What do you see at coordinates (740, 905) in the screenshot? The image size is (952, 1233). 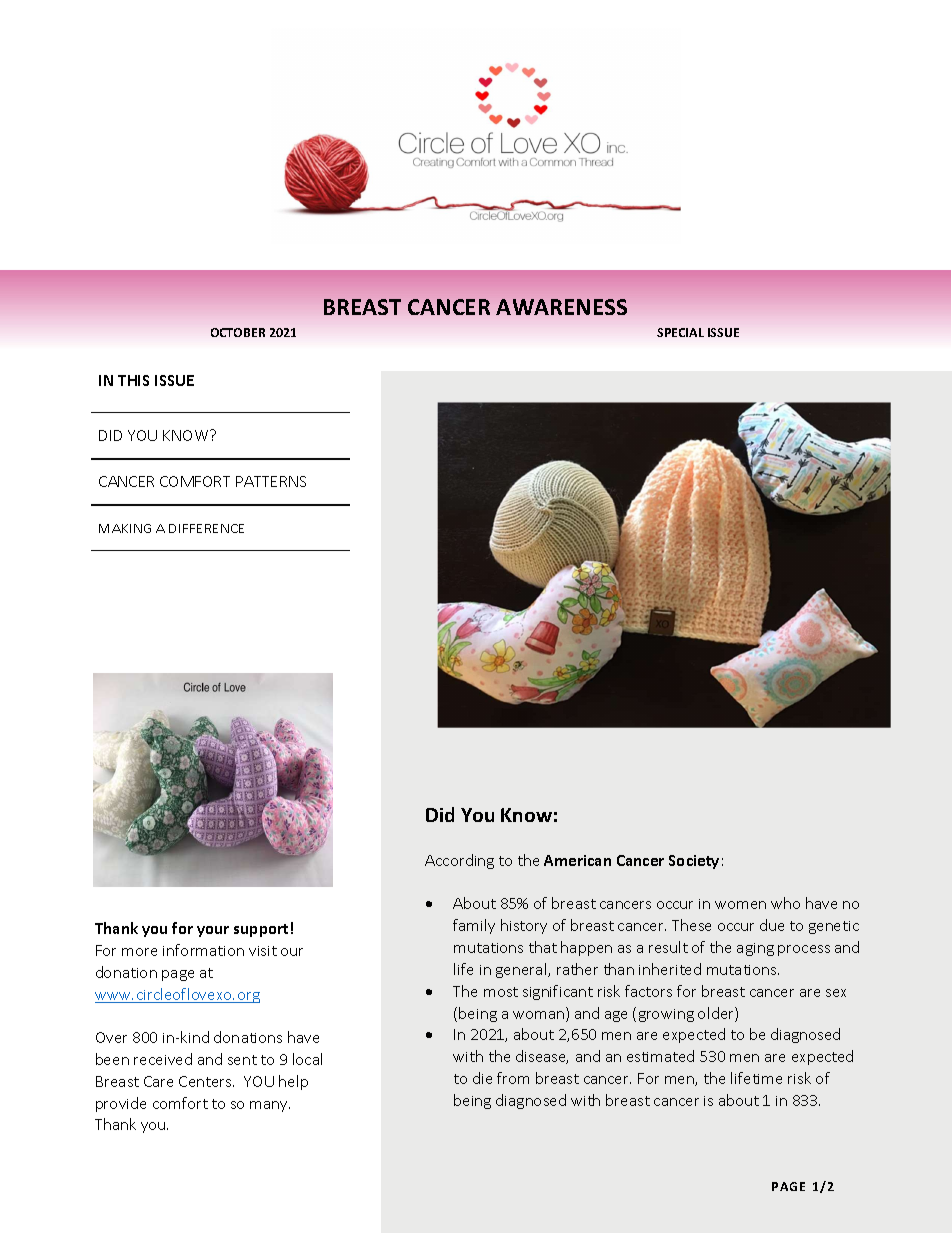 I see `women` at bounding box center [740, 905].
